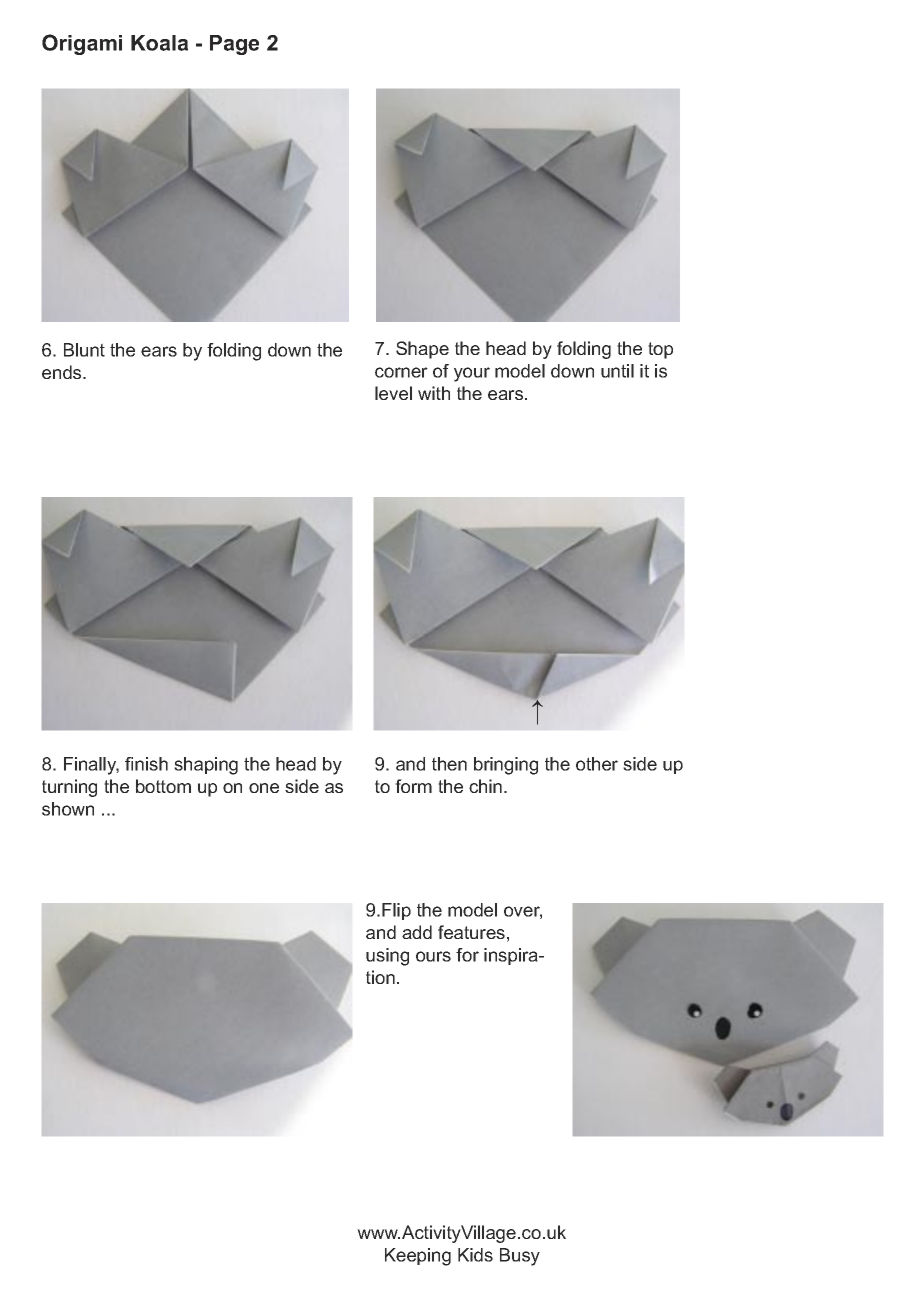 Image resolution: width=924 pixels, height=1308 pixels. What do you see at coordinates (163, 786) in the screenshot?
I see `bottom` at bounding box center [163, 786].
